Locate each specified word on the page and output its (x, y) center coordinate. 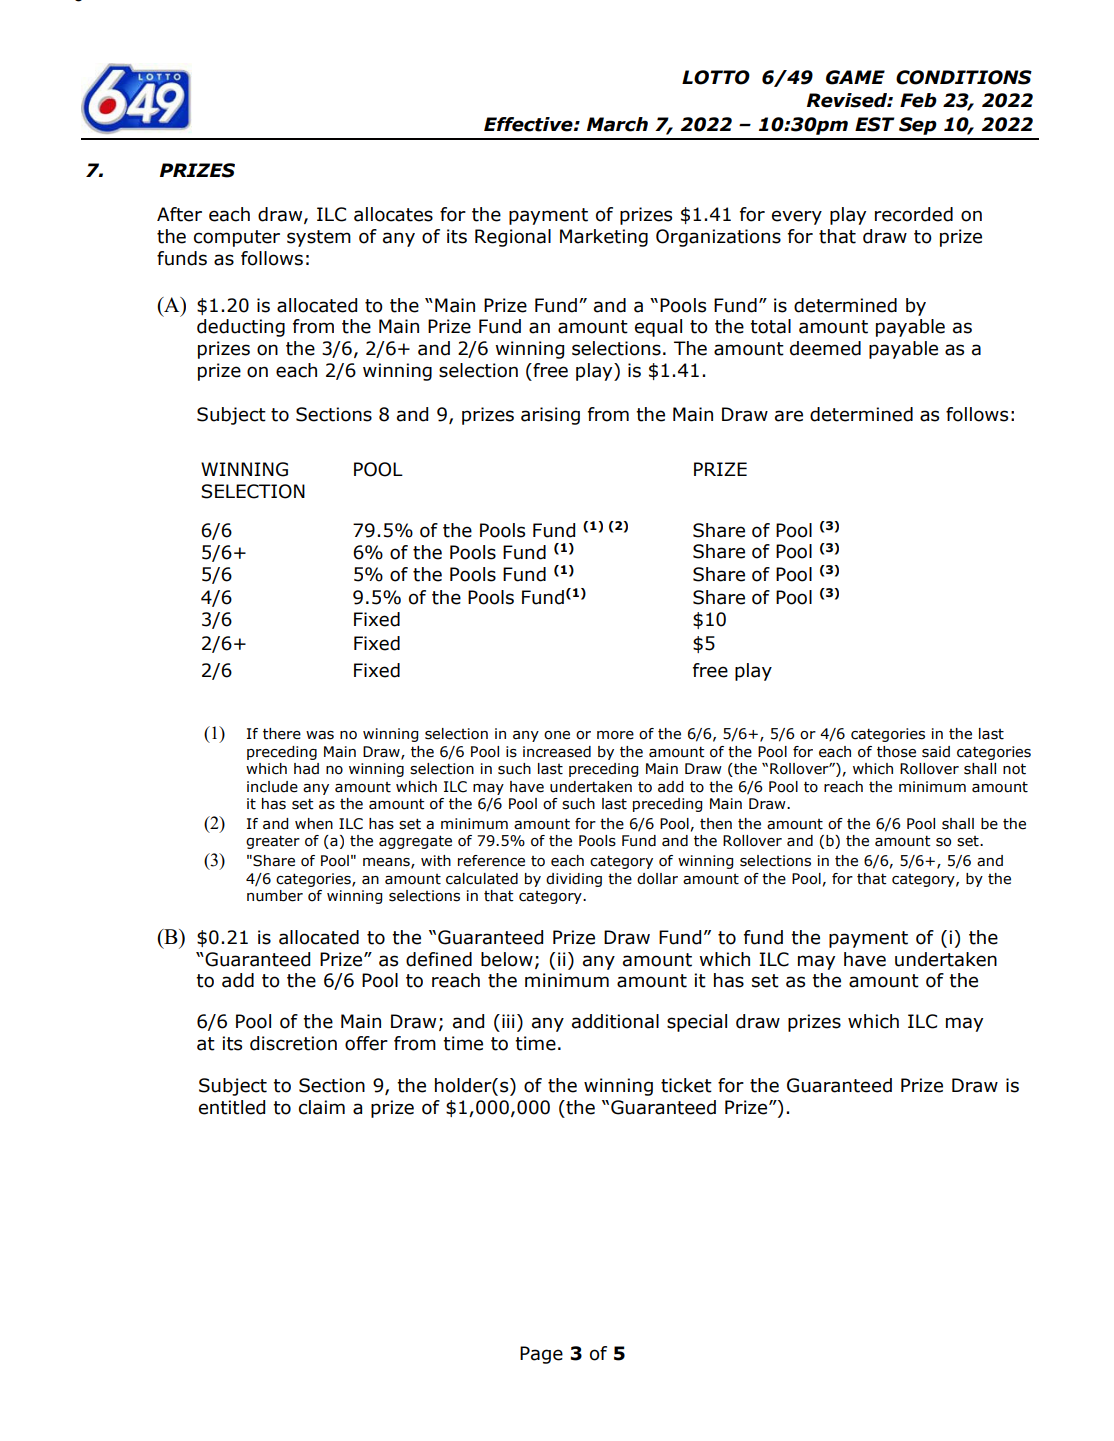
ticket (686, 1085)
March (617, 124)
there (282, 734)
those (896, 752)
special (697, 1023)
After (179, 214)
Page (541, 1355)
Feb (918, 100)
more (615, 735)
